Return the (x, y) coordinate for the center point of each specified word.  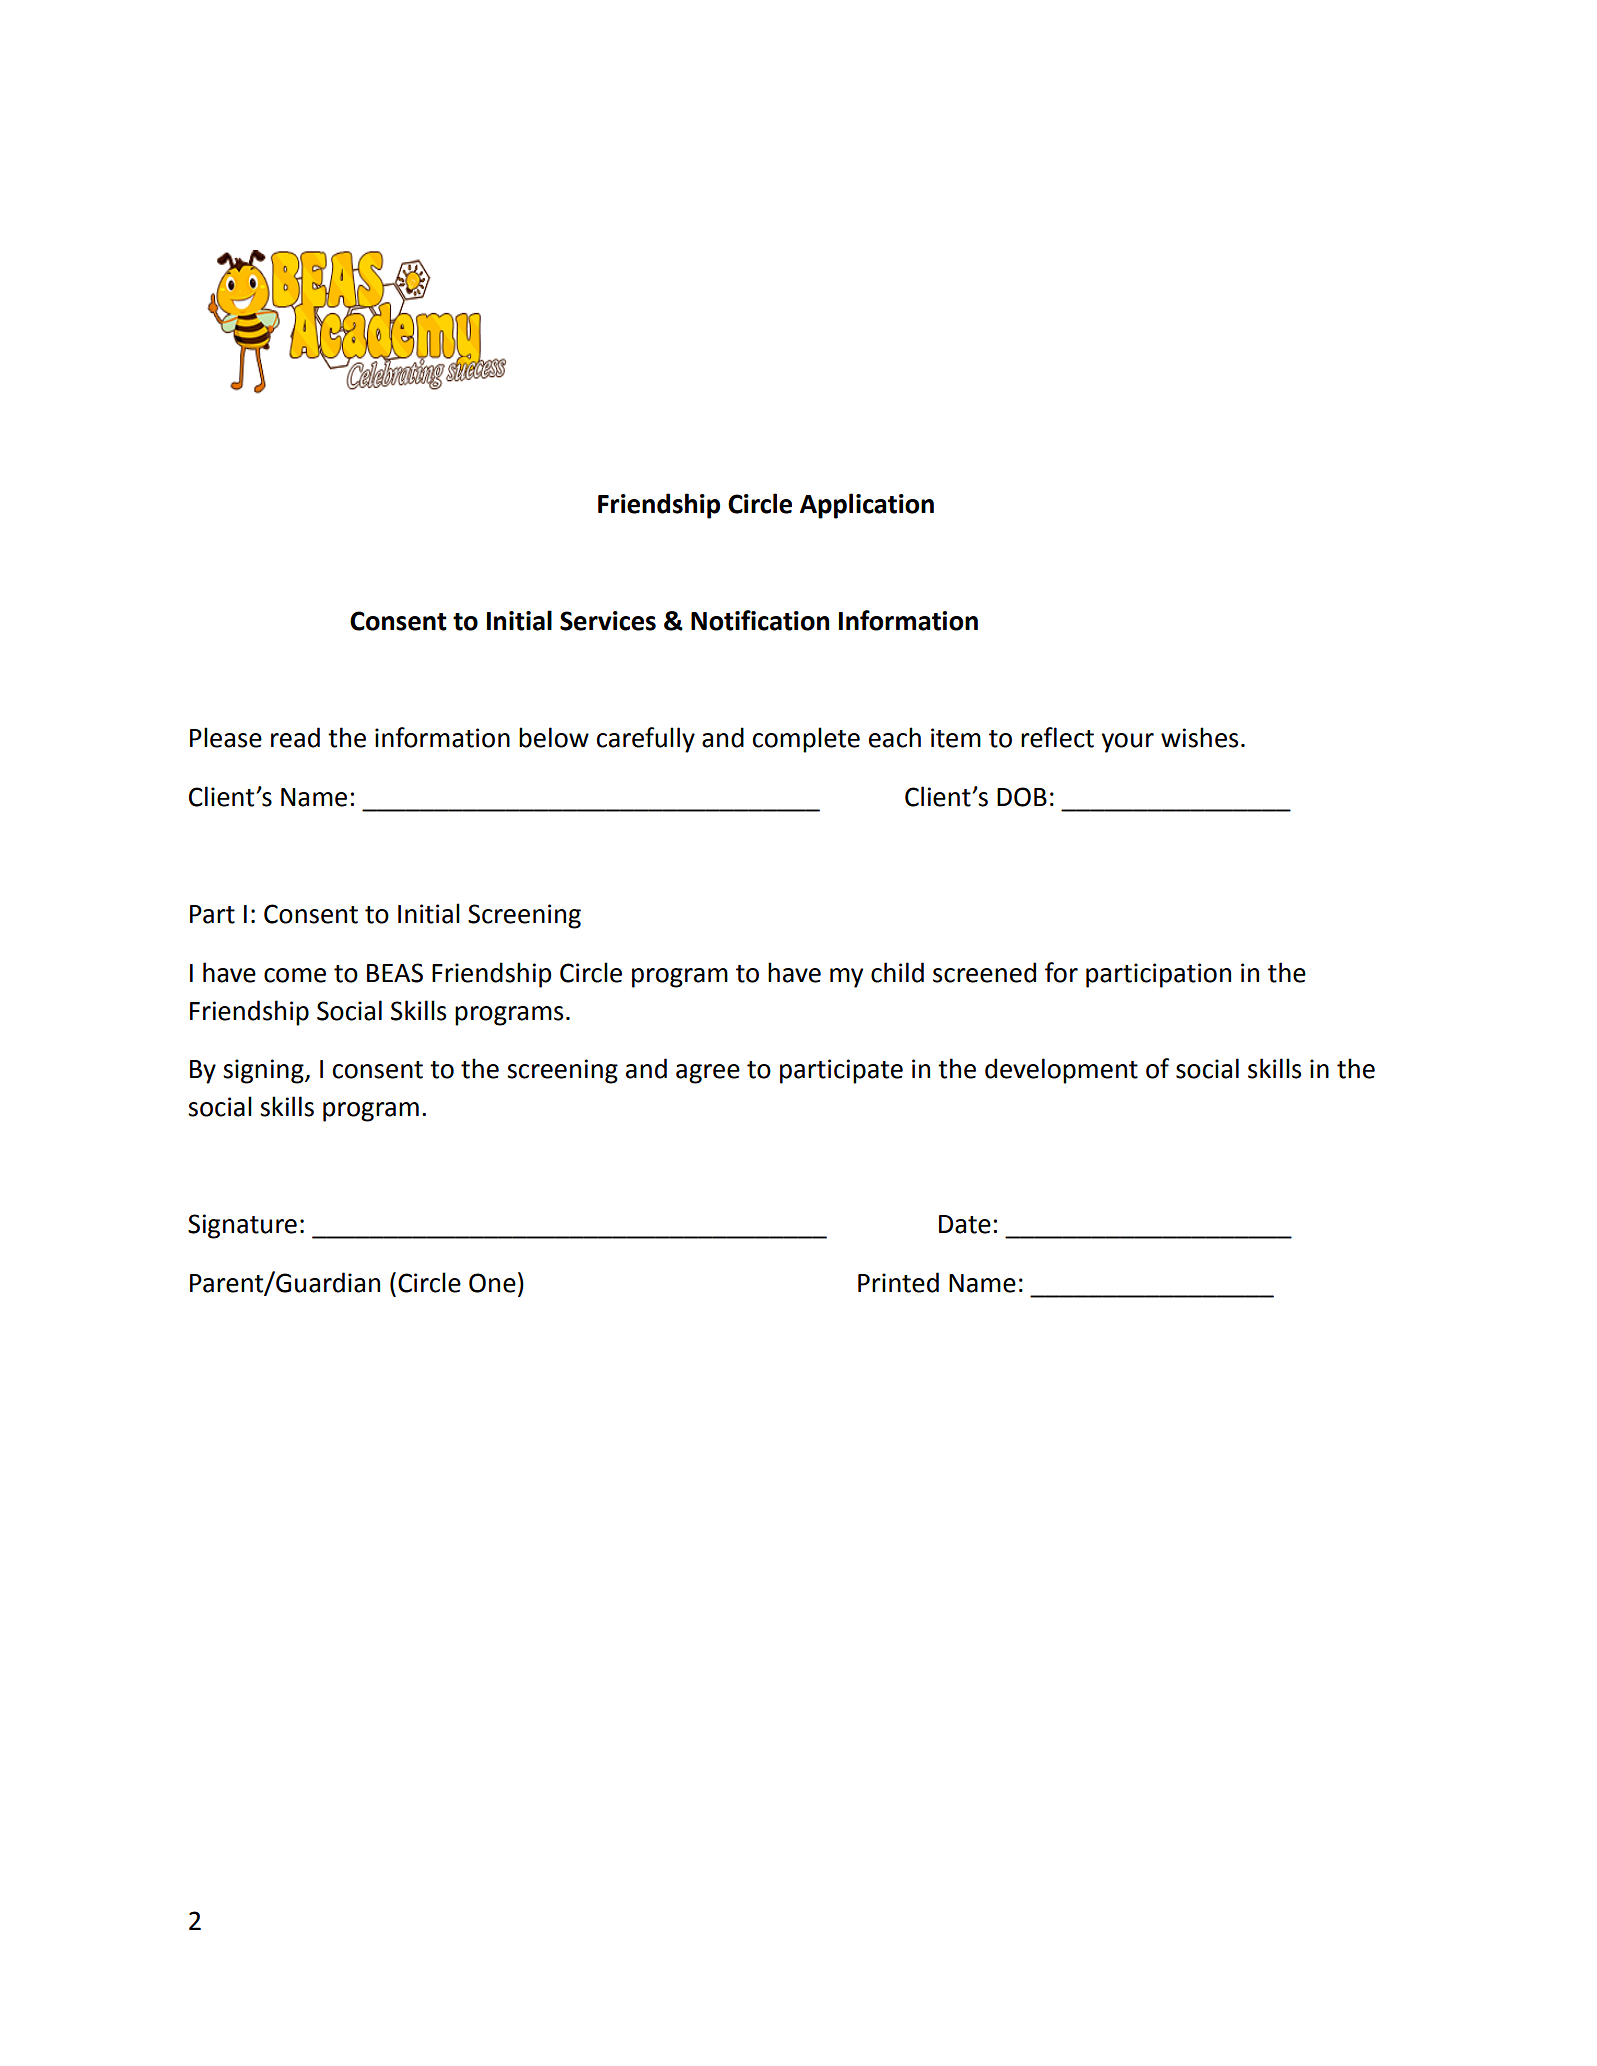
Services (608, 621)
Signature (242, 1226)
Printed (898, 1282)
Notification (760, 620)
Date (965, 1224)
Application (867, 506)
